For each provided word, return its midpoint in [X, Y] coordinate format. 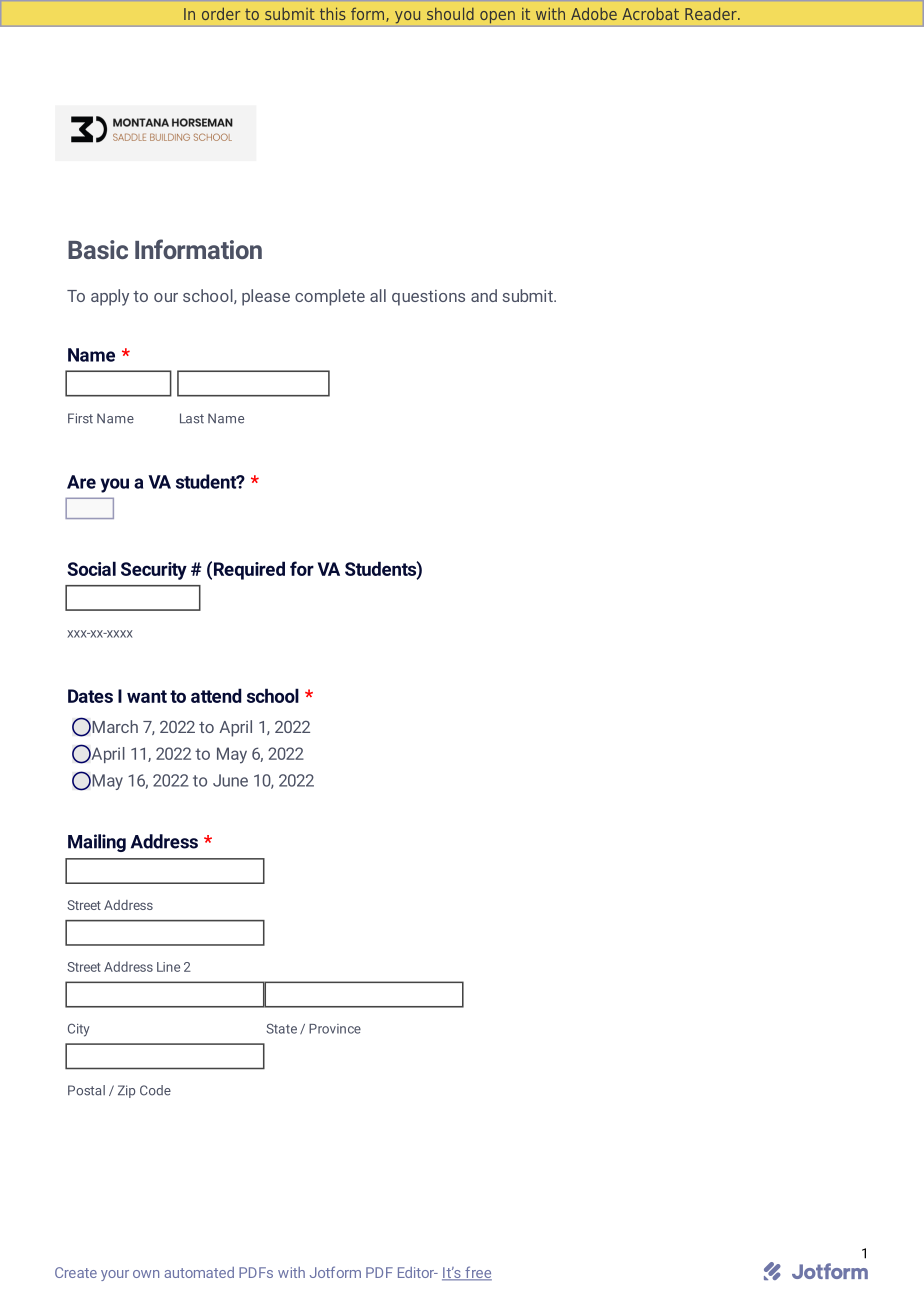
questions [428, 298]
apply [110, 297]
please [266, 297]
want [147, 696]
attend [216, 695]
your [115, 1275]
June [230, 780]
